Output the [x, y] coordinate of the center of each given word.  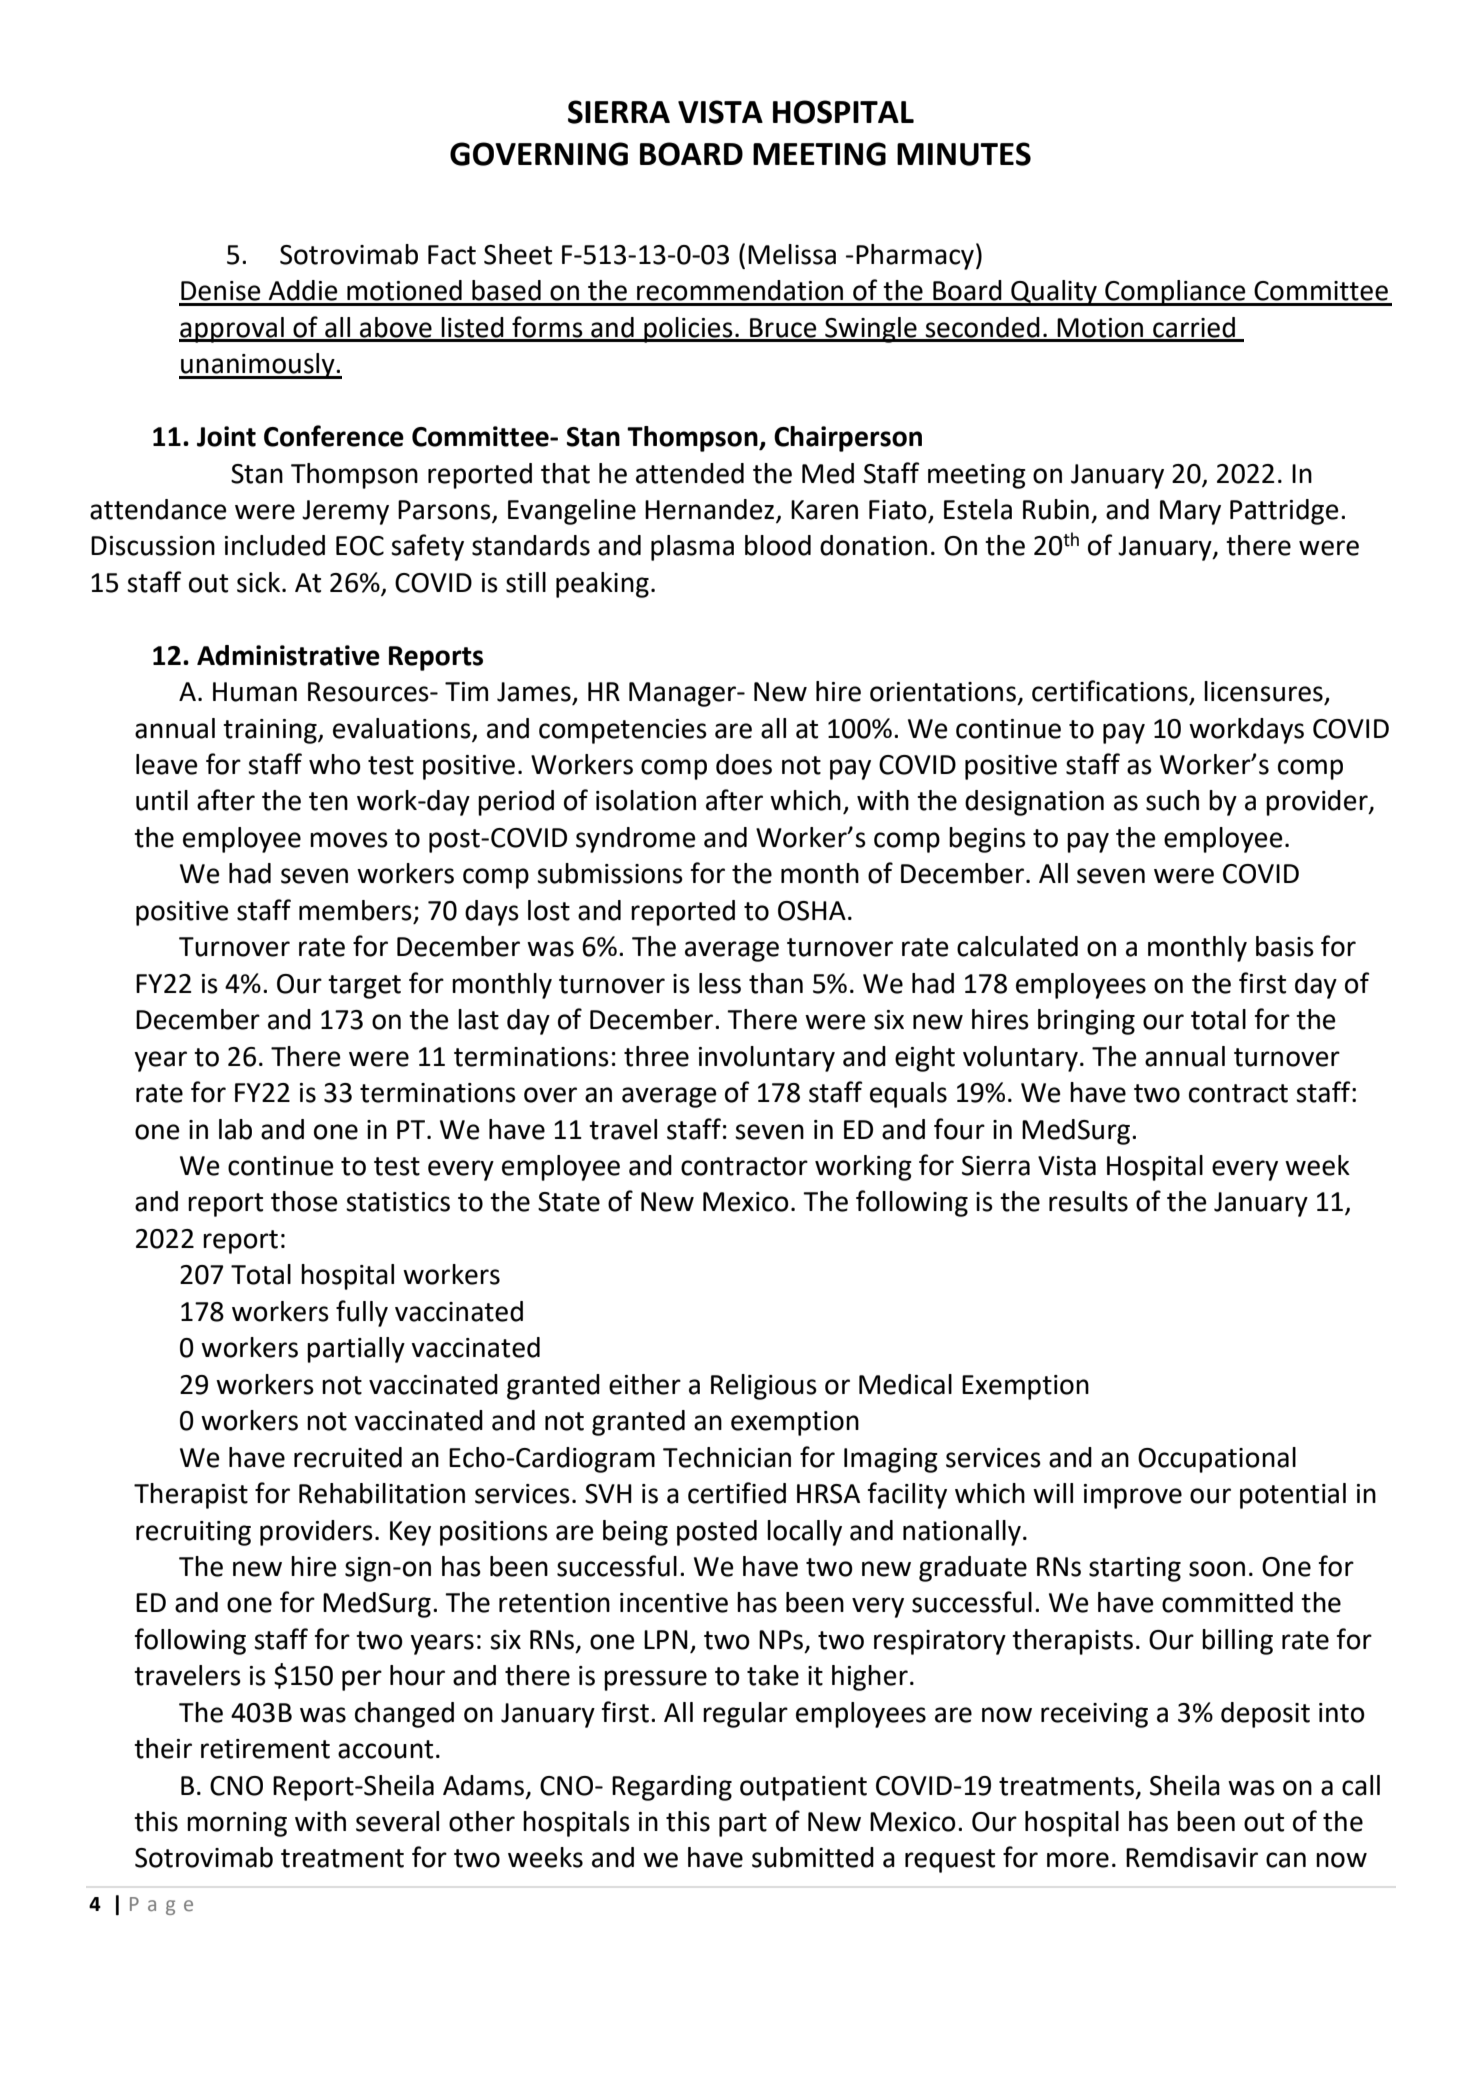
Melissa [792, 254]
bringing [1086, 1022]
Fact [452, 255]
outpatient [803, 1788]
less [720, 983]
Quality [1054, 293]
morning [237, 1824]
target [364, 987]
